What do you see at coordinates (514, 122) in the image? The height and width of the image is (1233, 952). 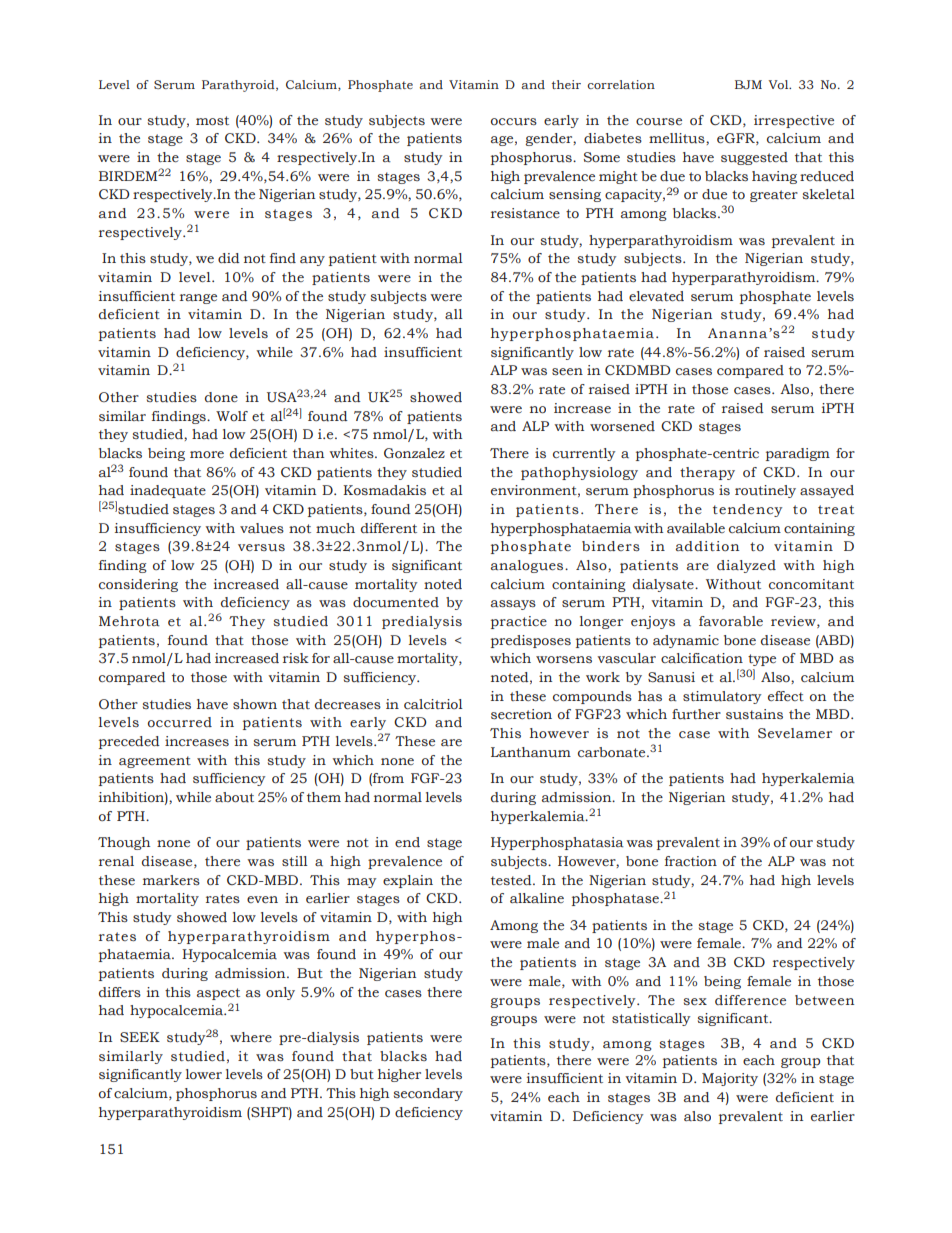 I see `occurs` at bounding box center [514, 122].
